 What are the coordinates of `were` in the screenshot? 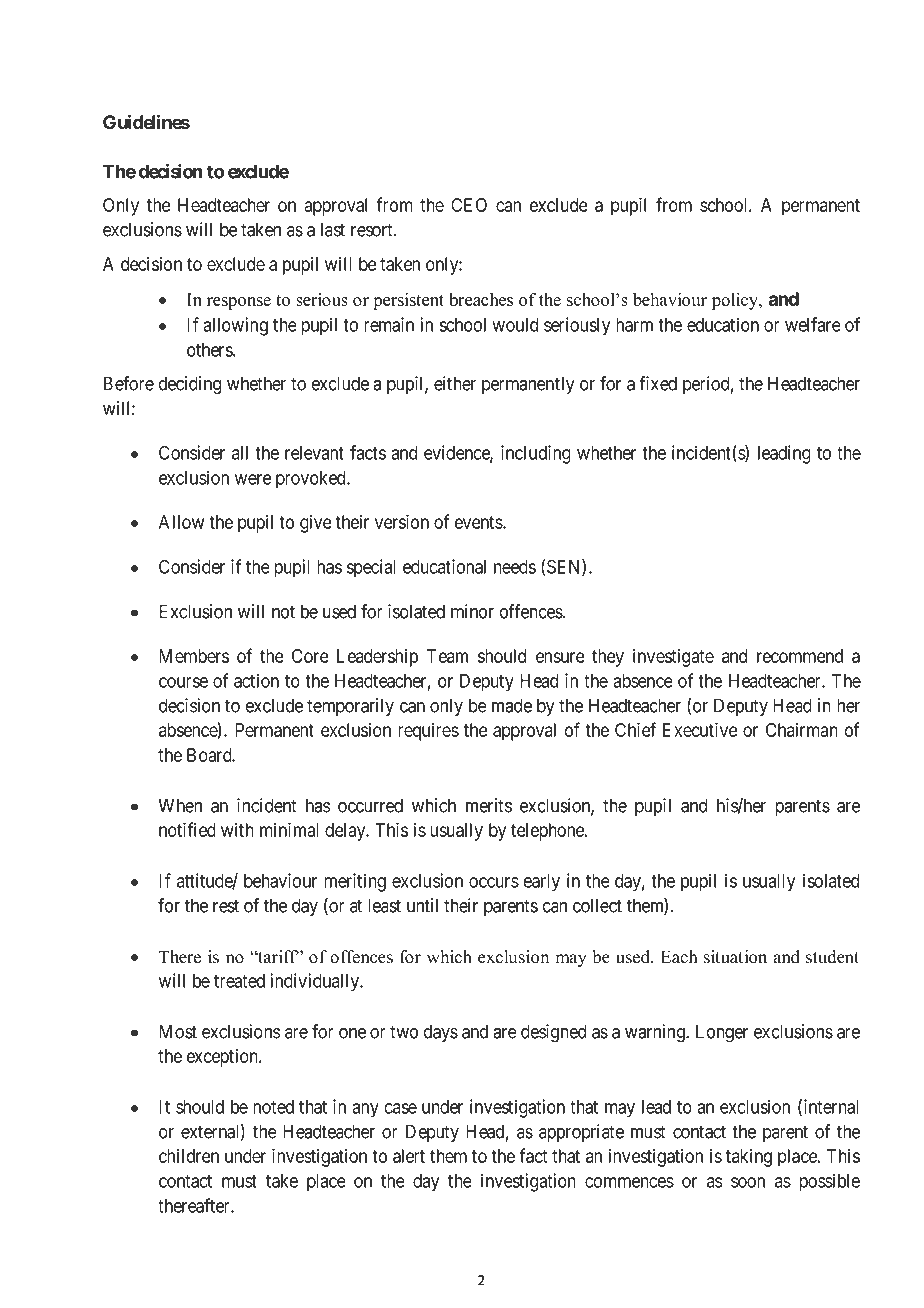 It's located at (253, 479).
